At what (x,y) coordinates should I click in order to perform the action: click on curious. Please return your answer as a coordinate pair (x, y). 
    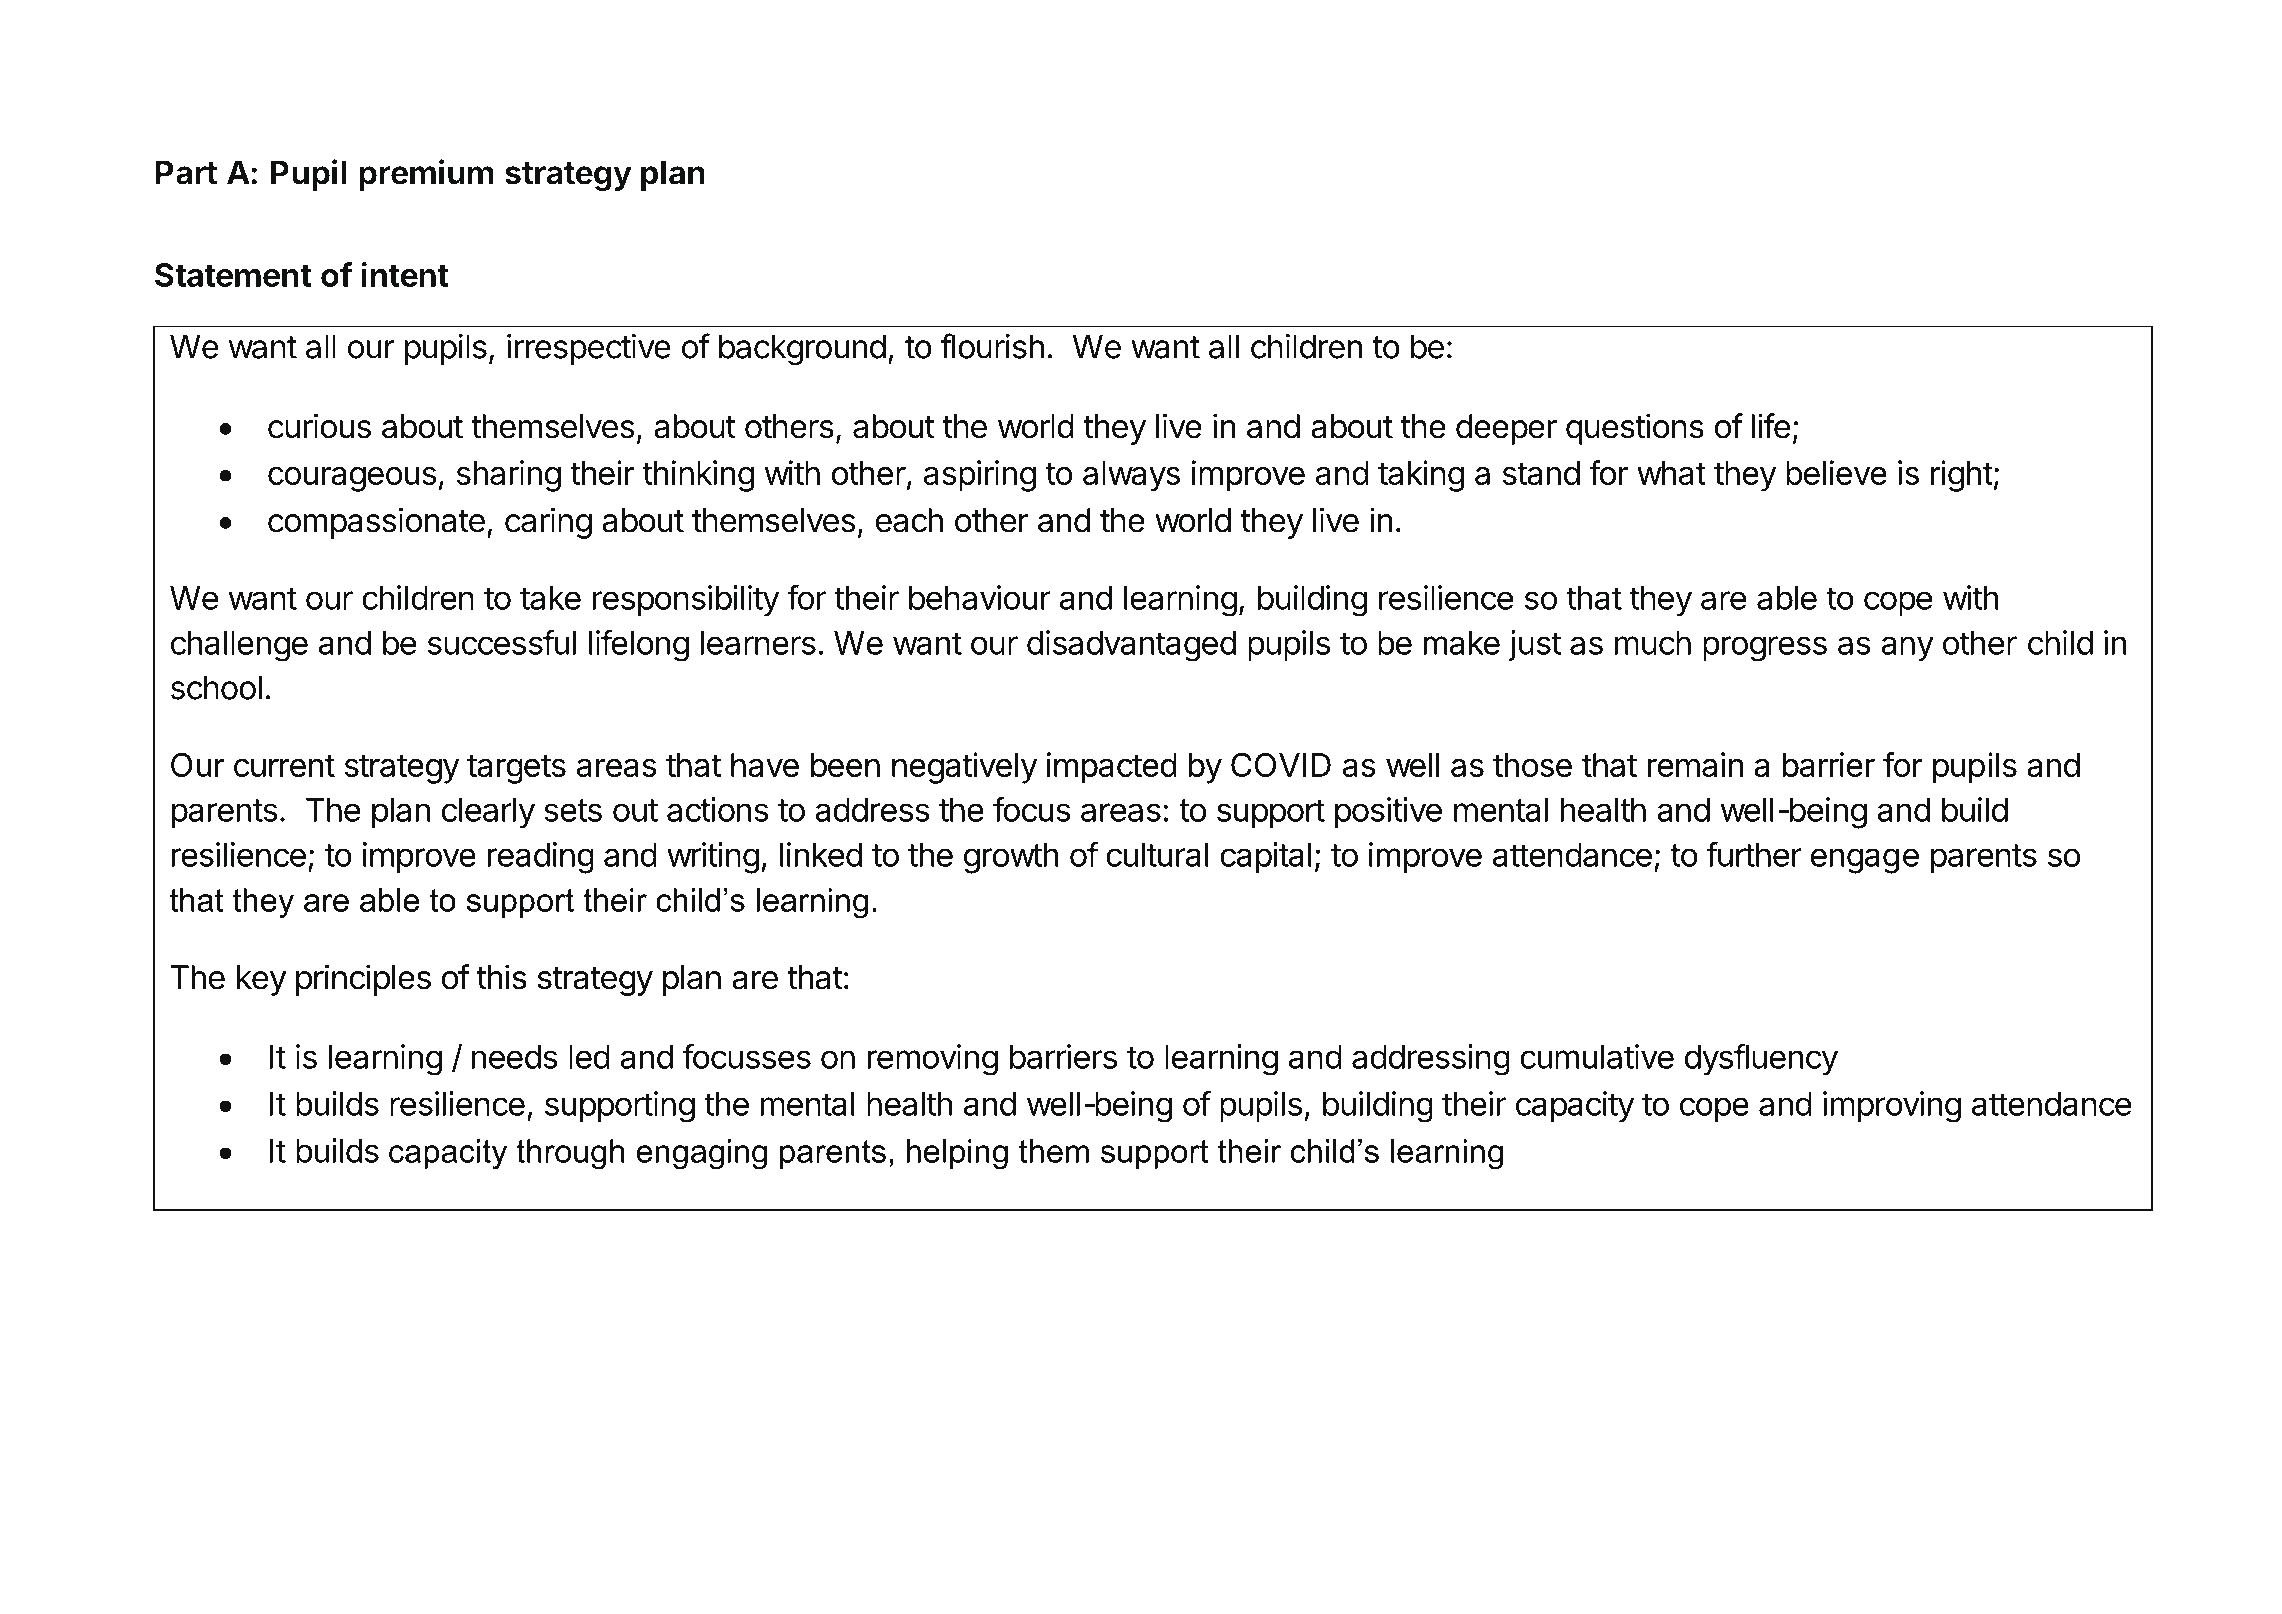
    Looking at the image, I should click on (319, 426).
